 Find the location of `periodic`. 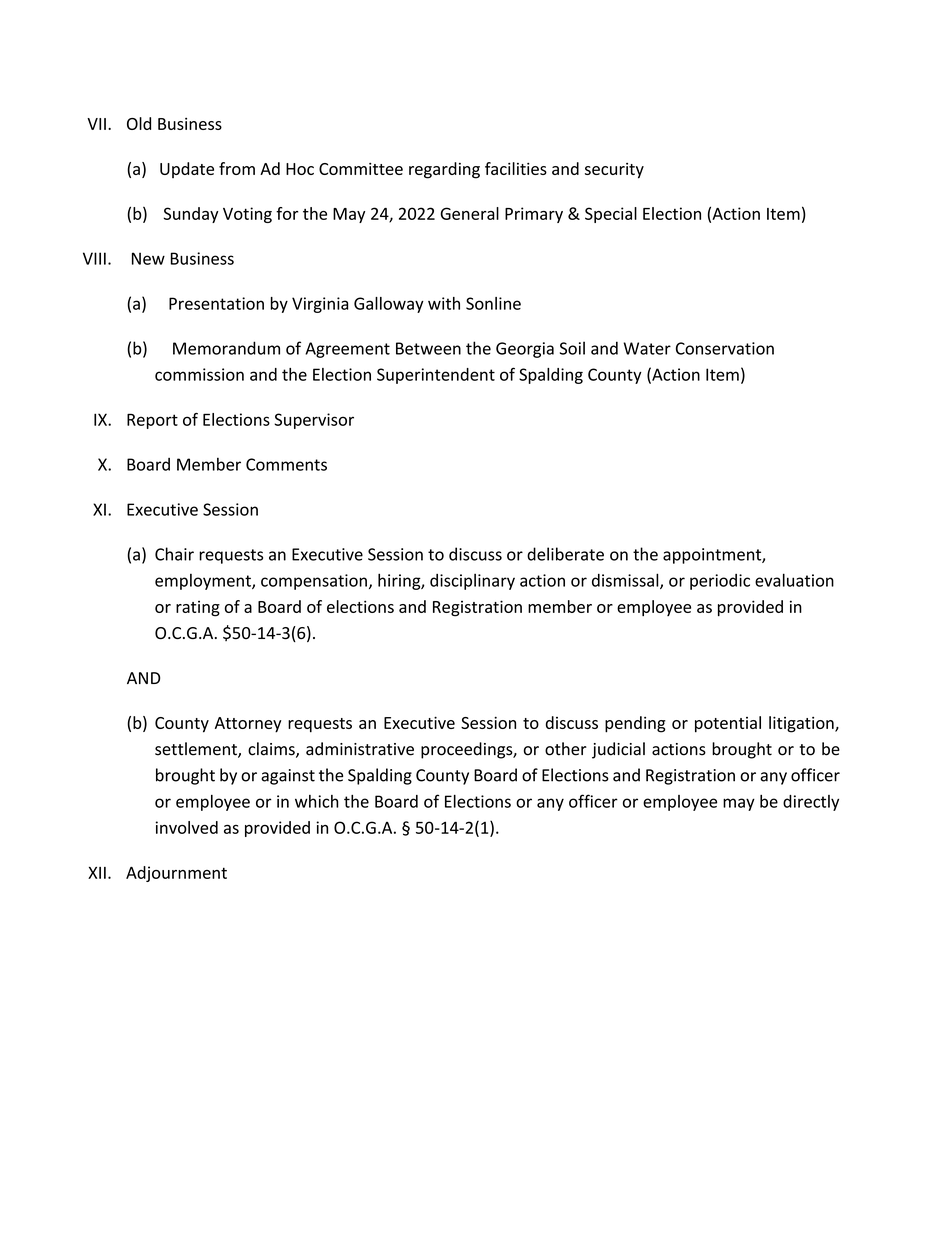

periodic is located at coordinates (720, 582).
